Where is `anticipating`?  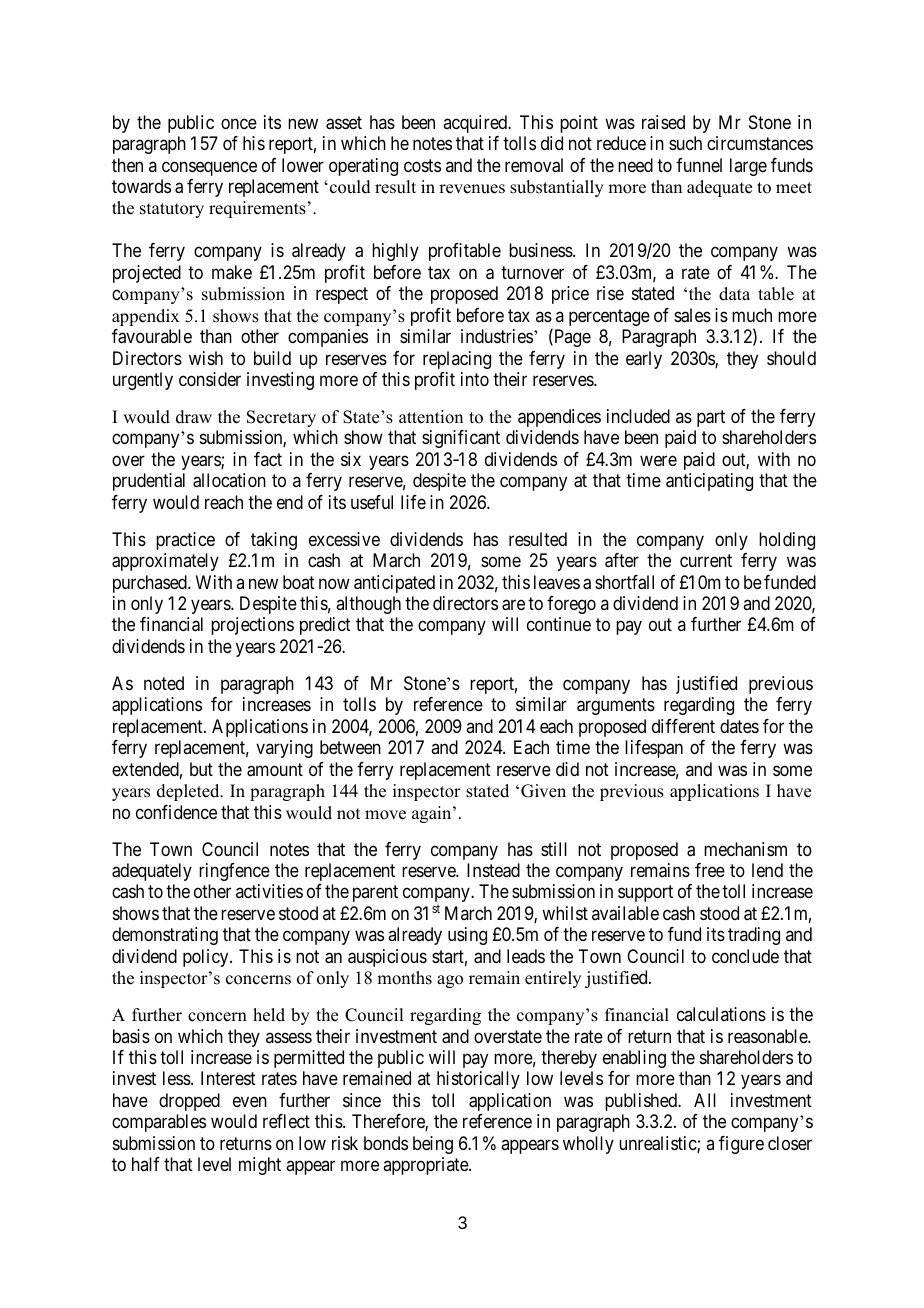 anticipating is located at coordinates (709, 482).
